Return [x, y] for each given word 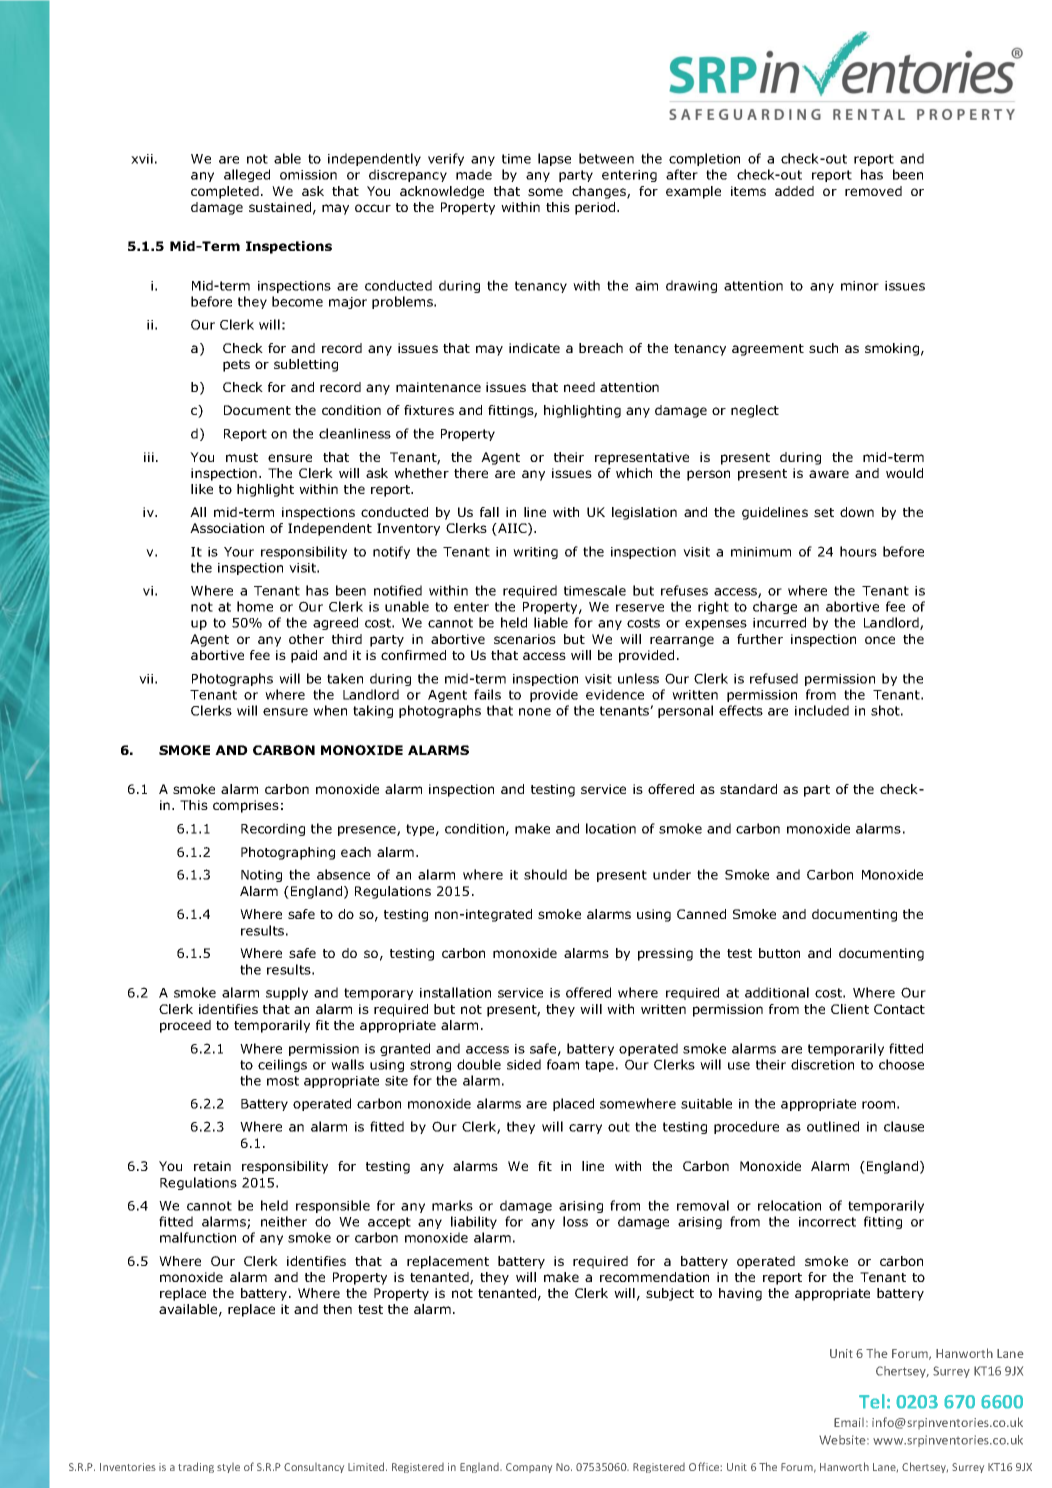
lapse [554, 159]
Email [849, 1422]
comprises [246, 806]
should [545, 874]
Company [529, 1468]
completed [225, 192]
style [228, 1468]
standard [748, 789]
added [794, 191]
